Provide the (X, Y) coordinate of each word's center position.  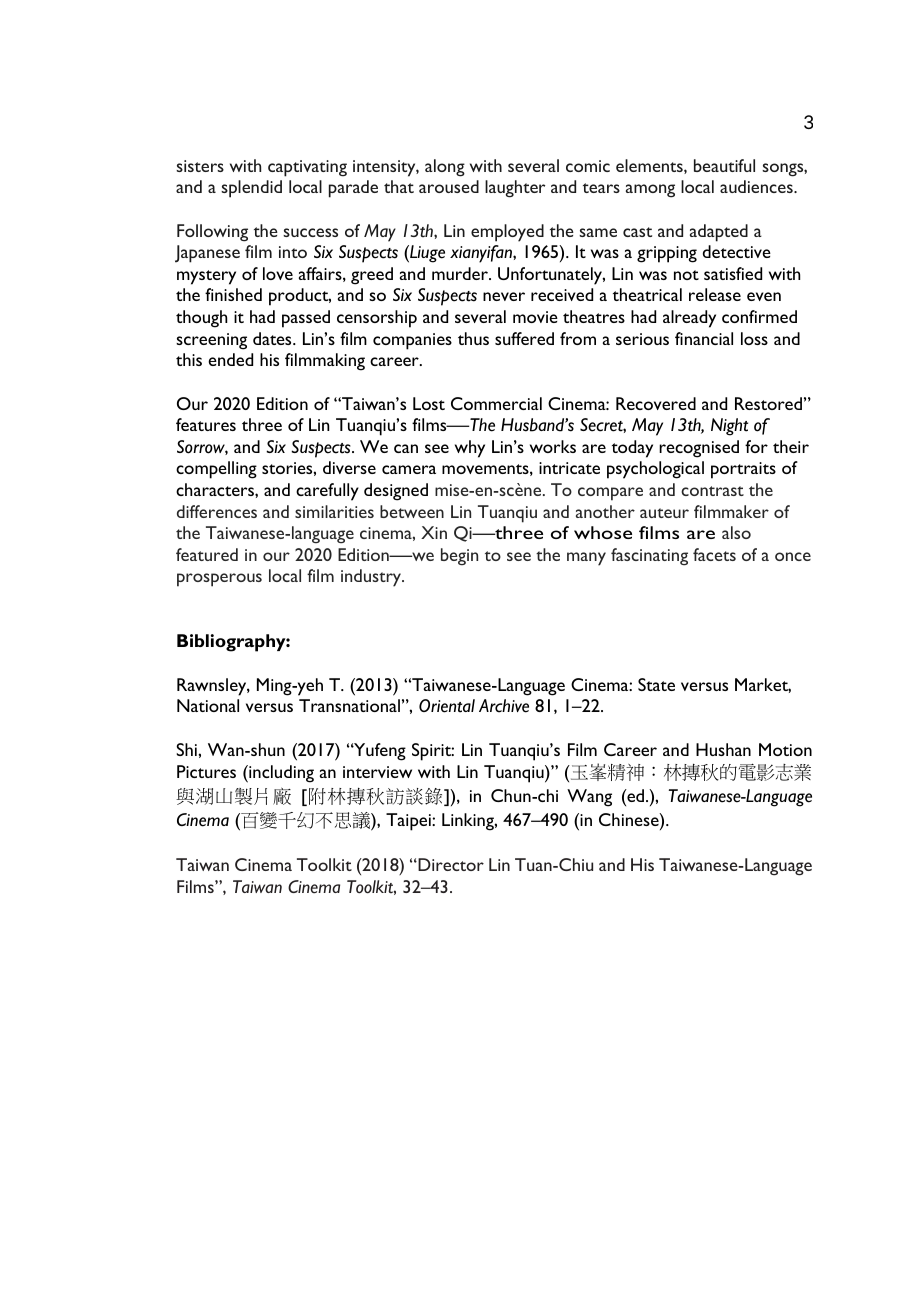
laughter (515, 189)
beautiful (724, 165)
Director (450, 864)
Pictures (206, 771)
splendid (251, 189)
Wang (589, 798)
